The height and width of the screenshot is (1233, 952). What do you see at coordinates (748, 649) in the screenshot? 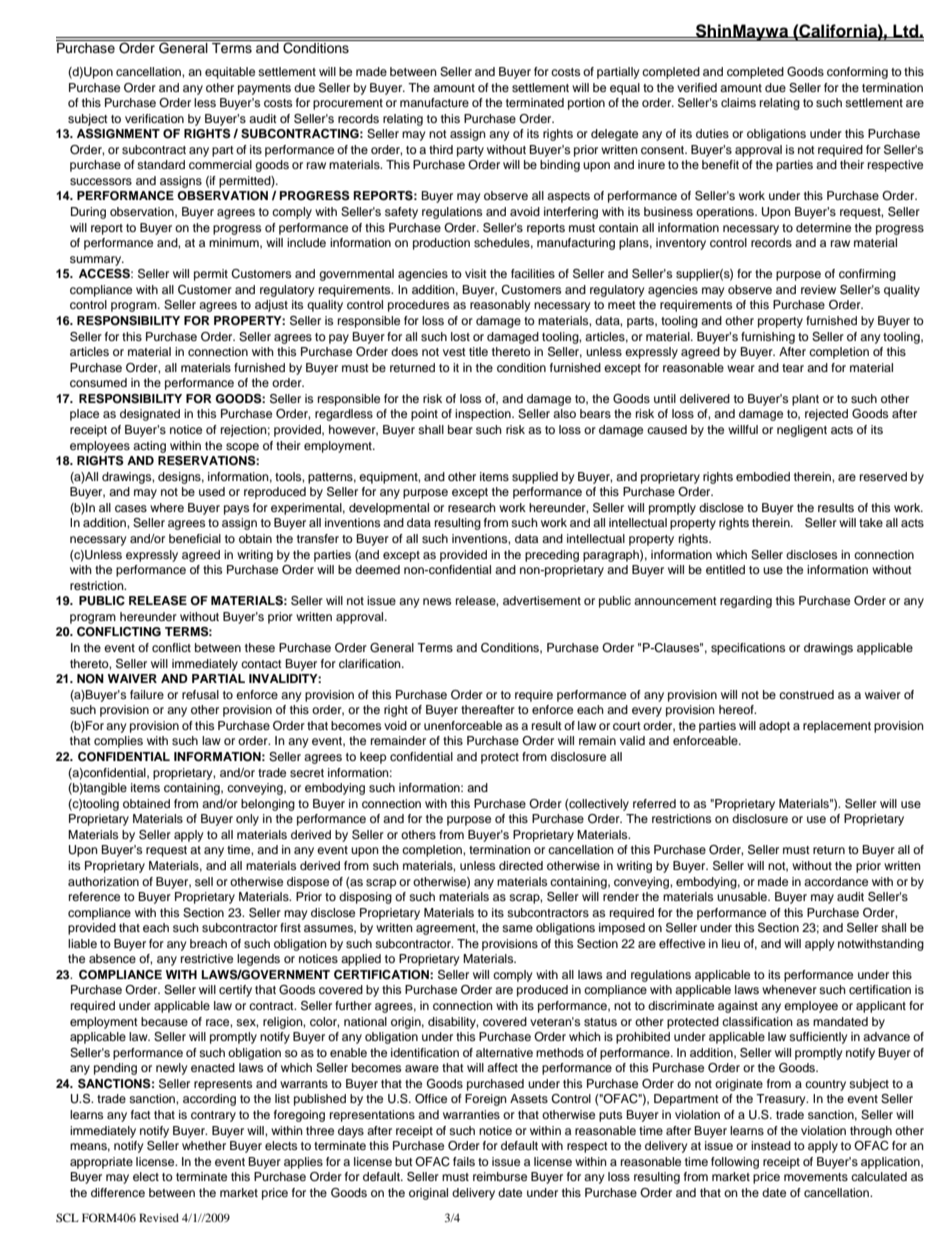
I see `specifications` at bounding box center [748, 649].
